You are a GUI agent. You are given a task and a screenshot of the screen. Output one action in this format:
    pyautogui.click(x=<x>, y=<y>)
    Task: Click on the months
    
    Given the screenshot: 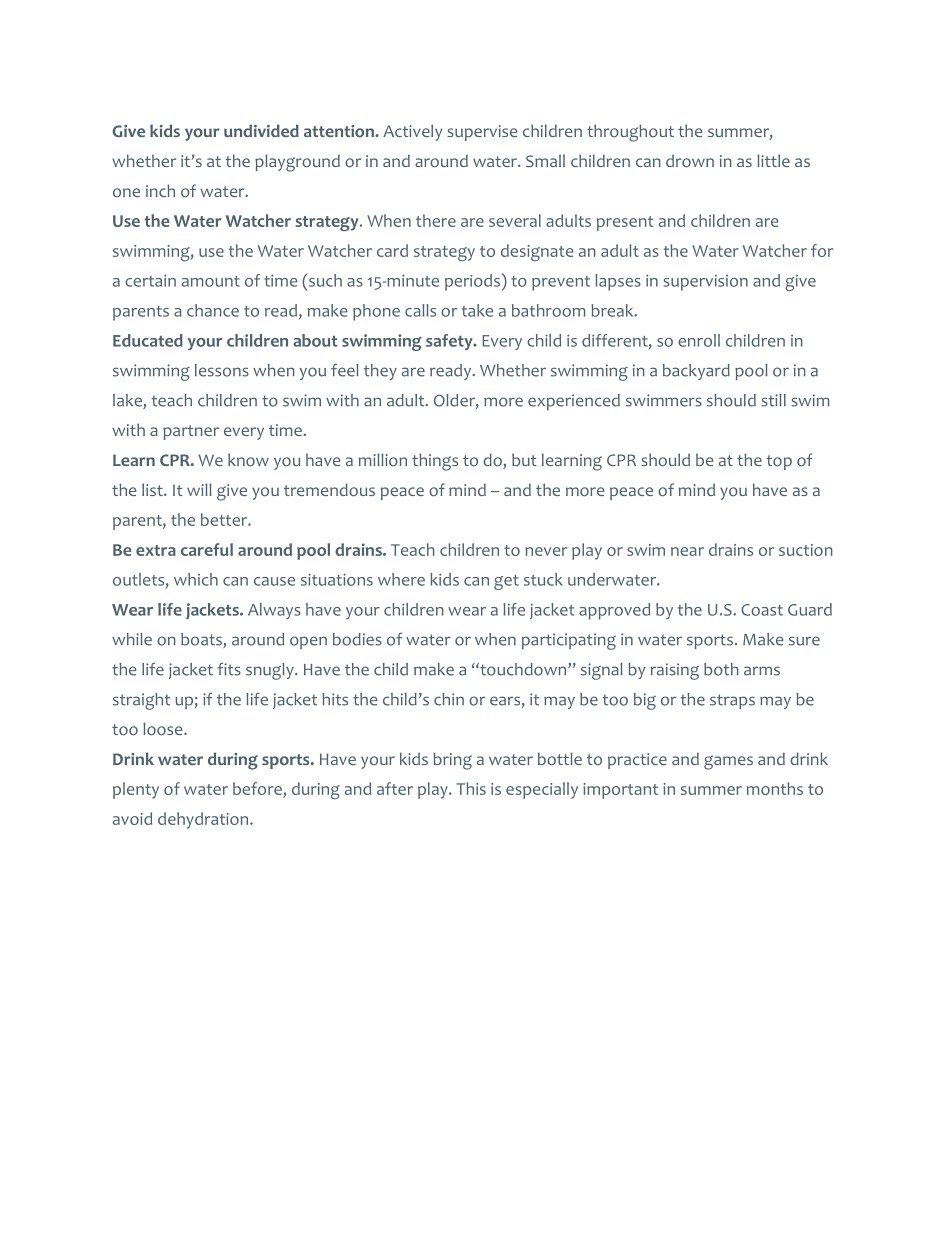 What is the action you would take?
    pyautogui.click(x=775, y=788)
